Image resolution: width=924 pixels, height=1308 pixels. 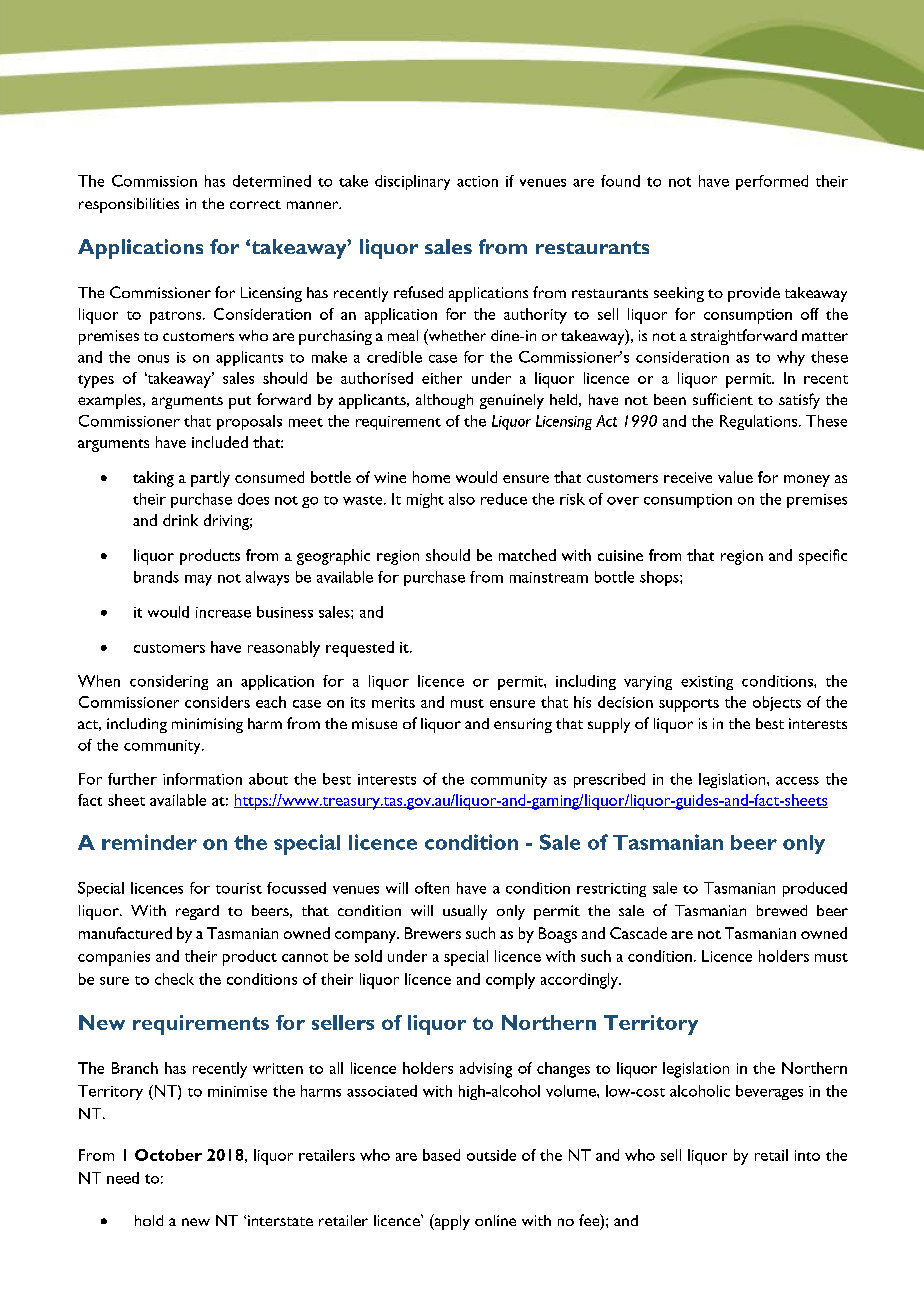 What do you see at coordinates (169, 682) in the document?
I see `considering` at bounding box center [169, 682].
